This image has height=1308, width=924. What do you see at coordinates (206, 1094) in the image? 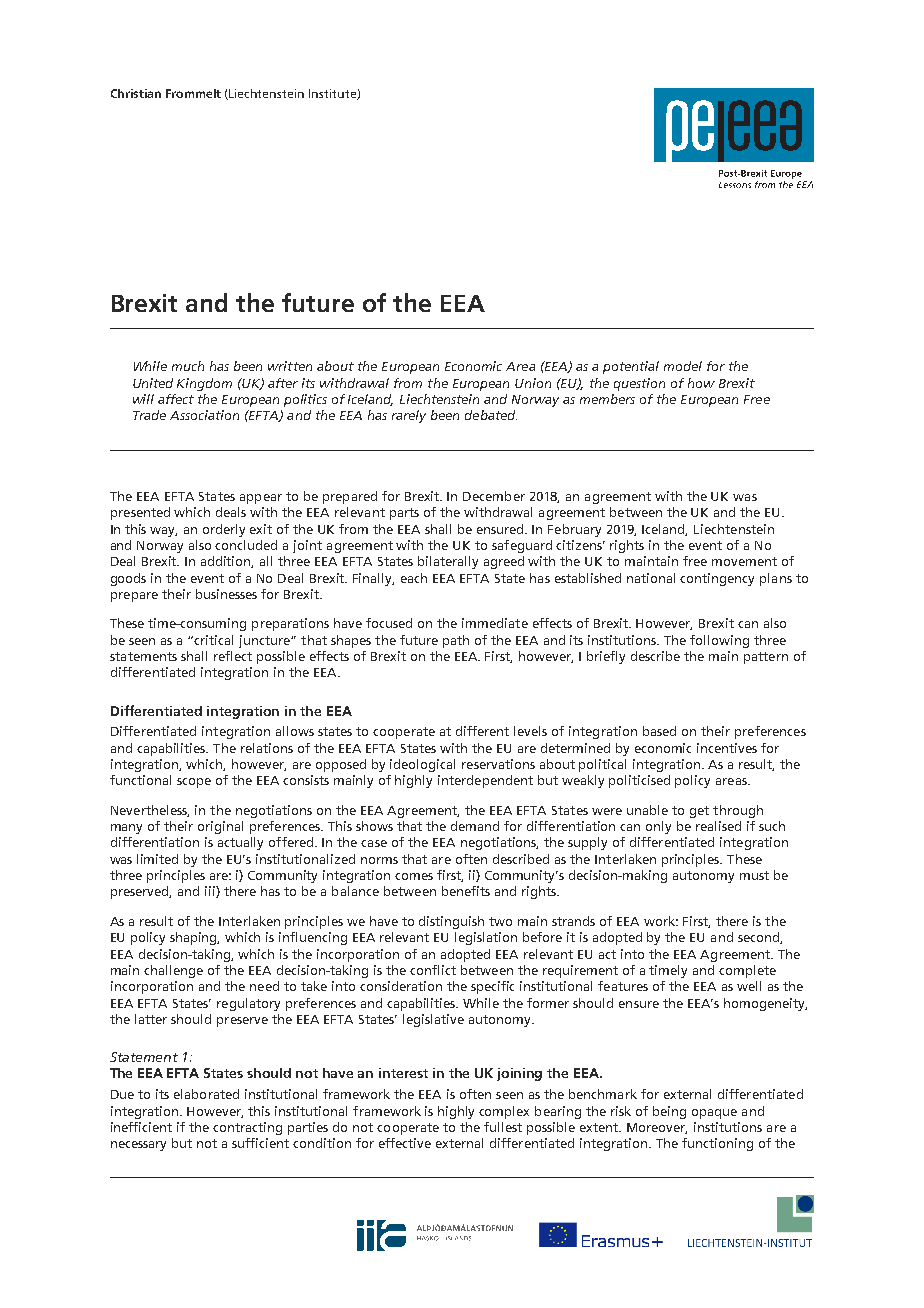
I see `elaborated` at bounding box center [206, 1094].
